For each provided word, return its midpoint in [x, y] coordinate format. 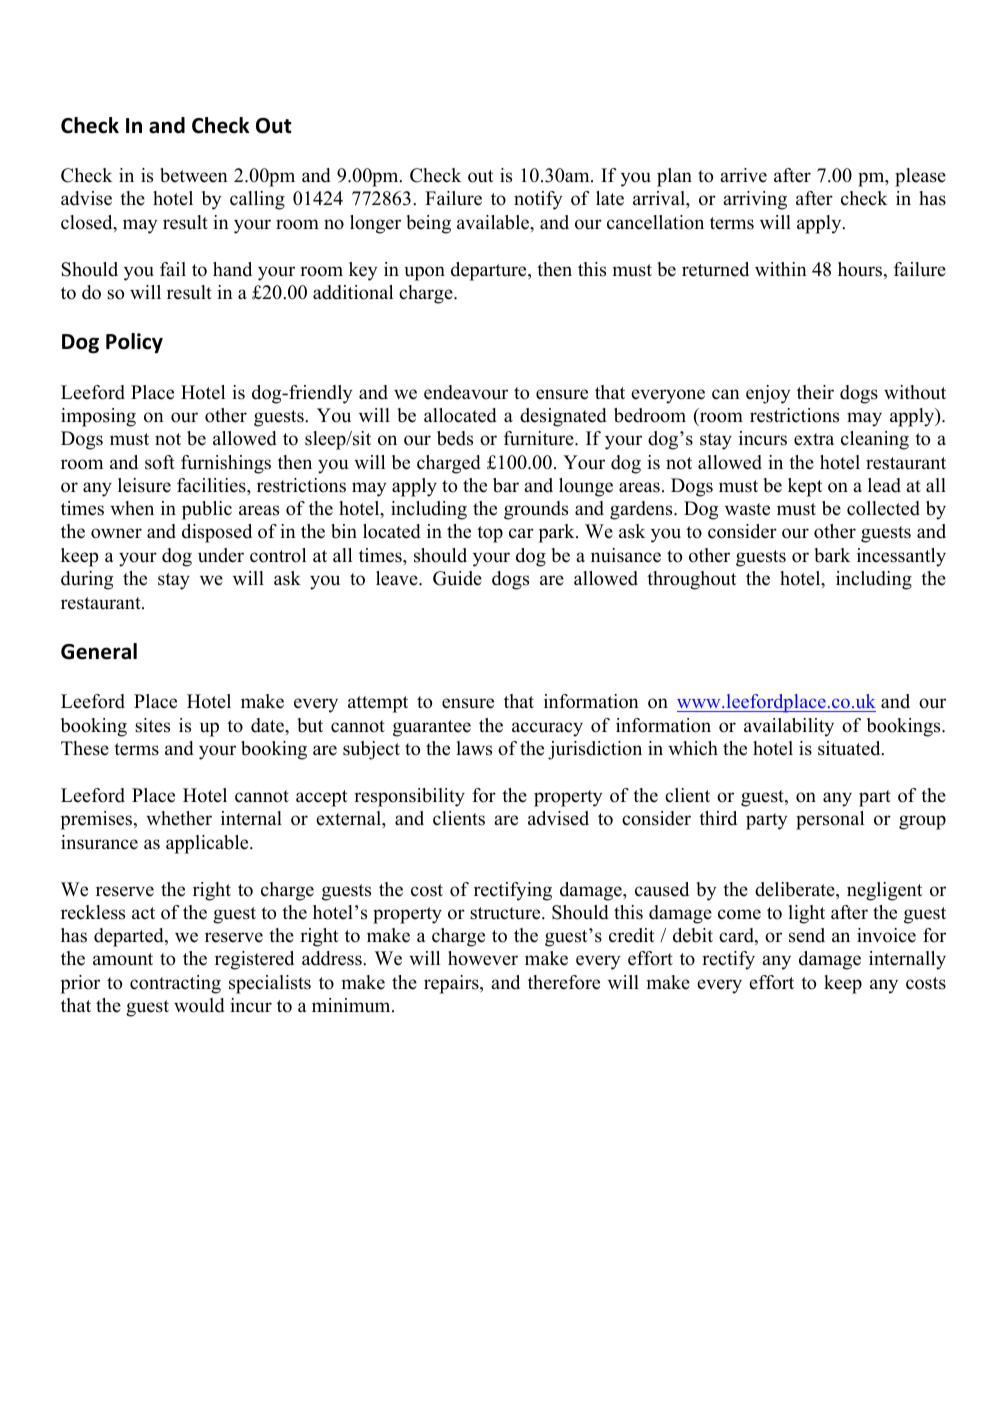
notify [538, 200]
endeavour [466, 392]
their [815, 392]
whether [179, 818]
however [483, 958]
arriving [755, 200]
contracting [175, 984]
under [221, 555]
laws [474, 748]
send [807, 935]
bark [832, 555]
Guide [457, 578]
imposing [98, 417]
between [194, 175]
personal [830, 820]
